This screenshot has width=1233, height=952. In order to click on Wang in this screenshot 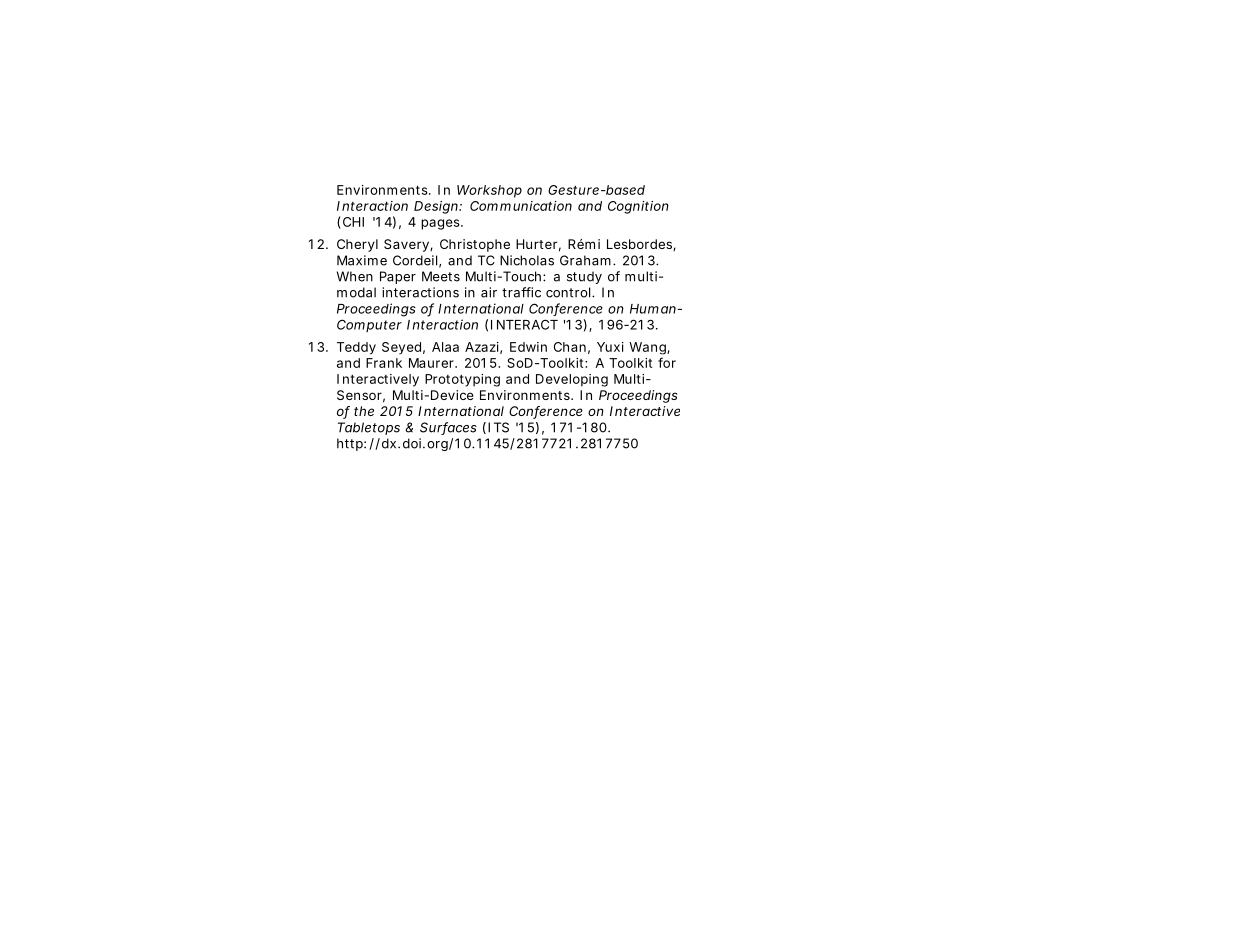, I will do `click(648, 348)`.
